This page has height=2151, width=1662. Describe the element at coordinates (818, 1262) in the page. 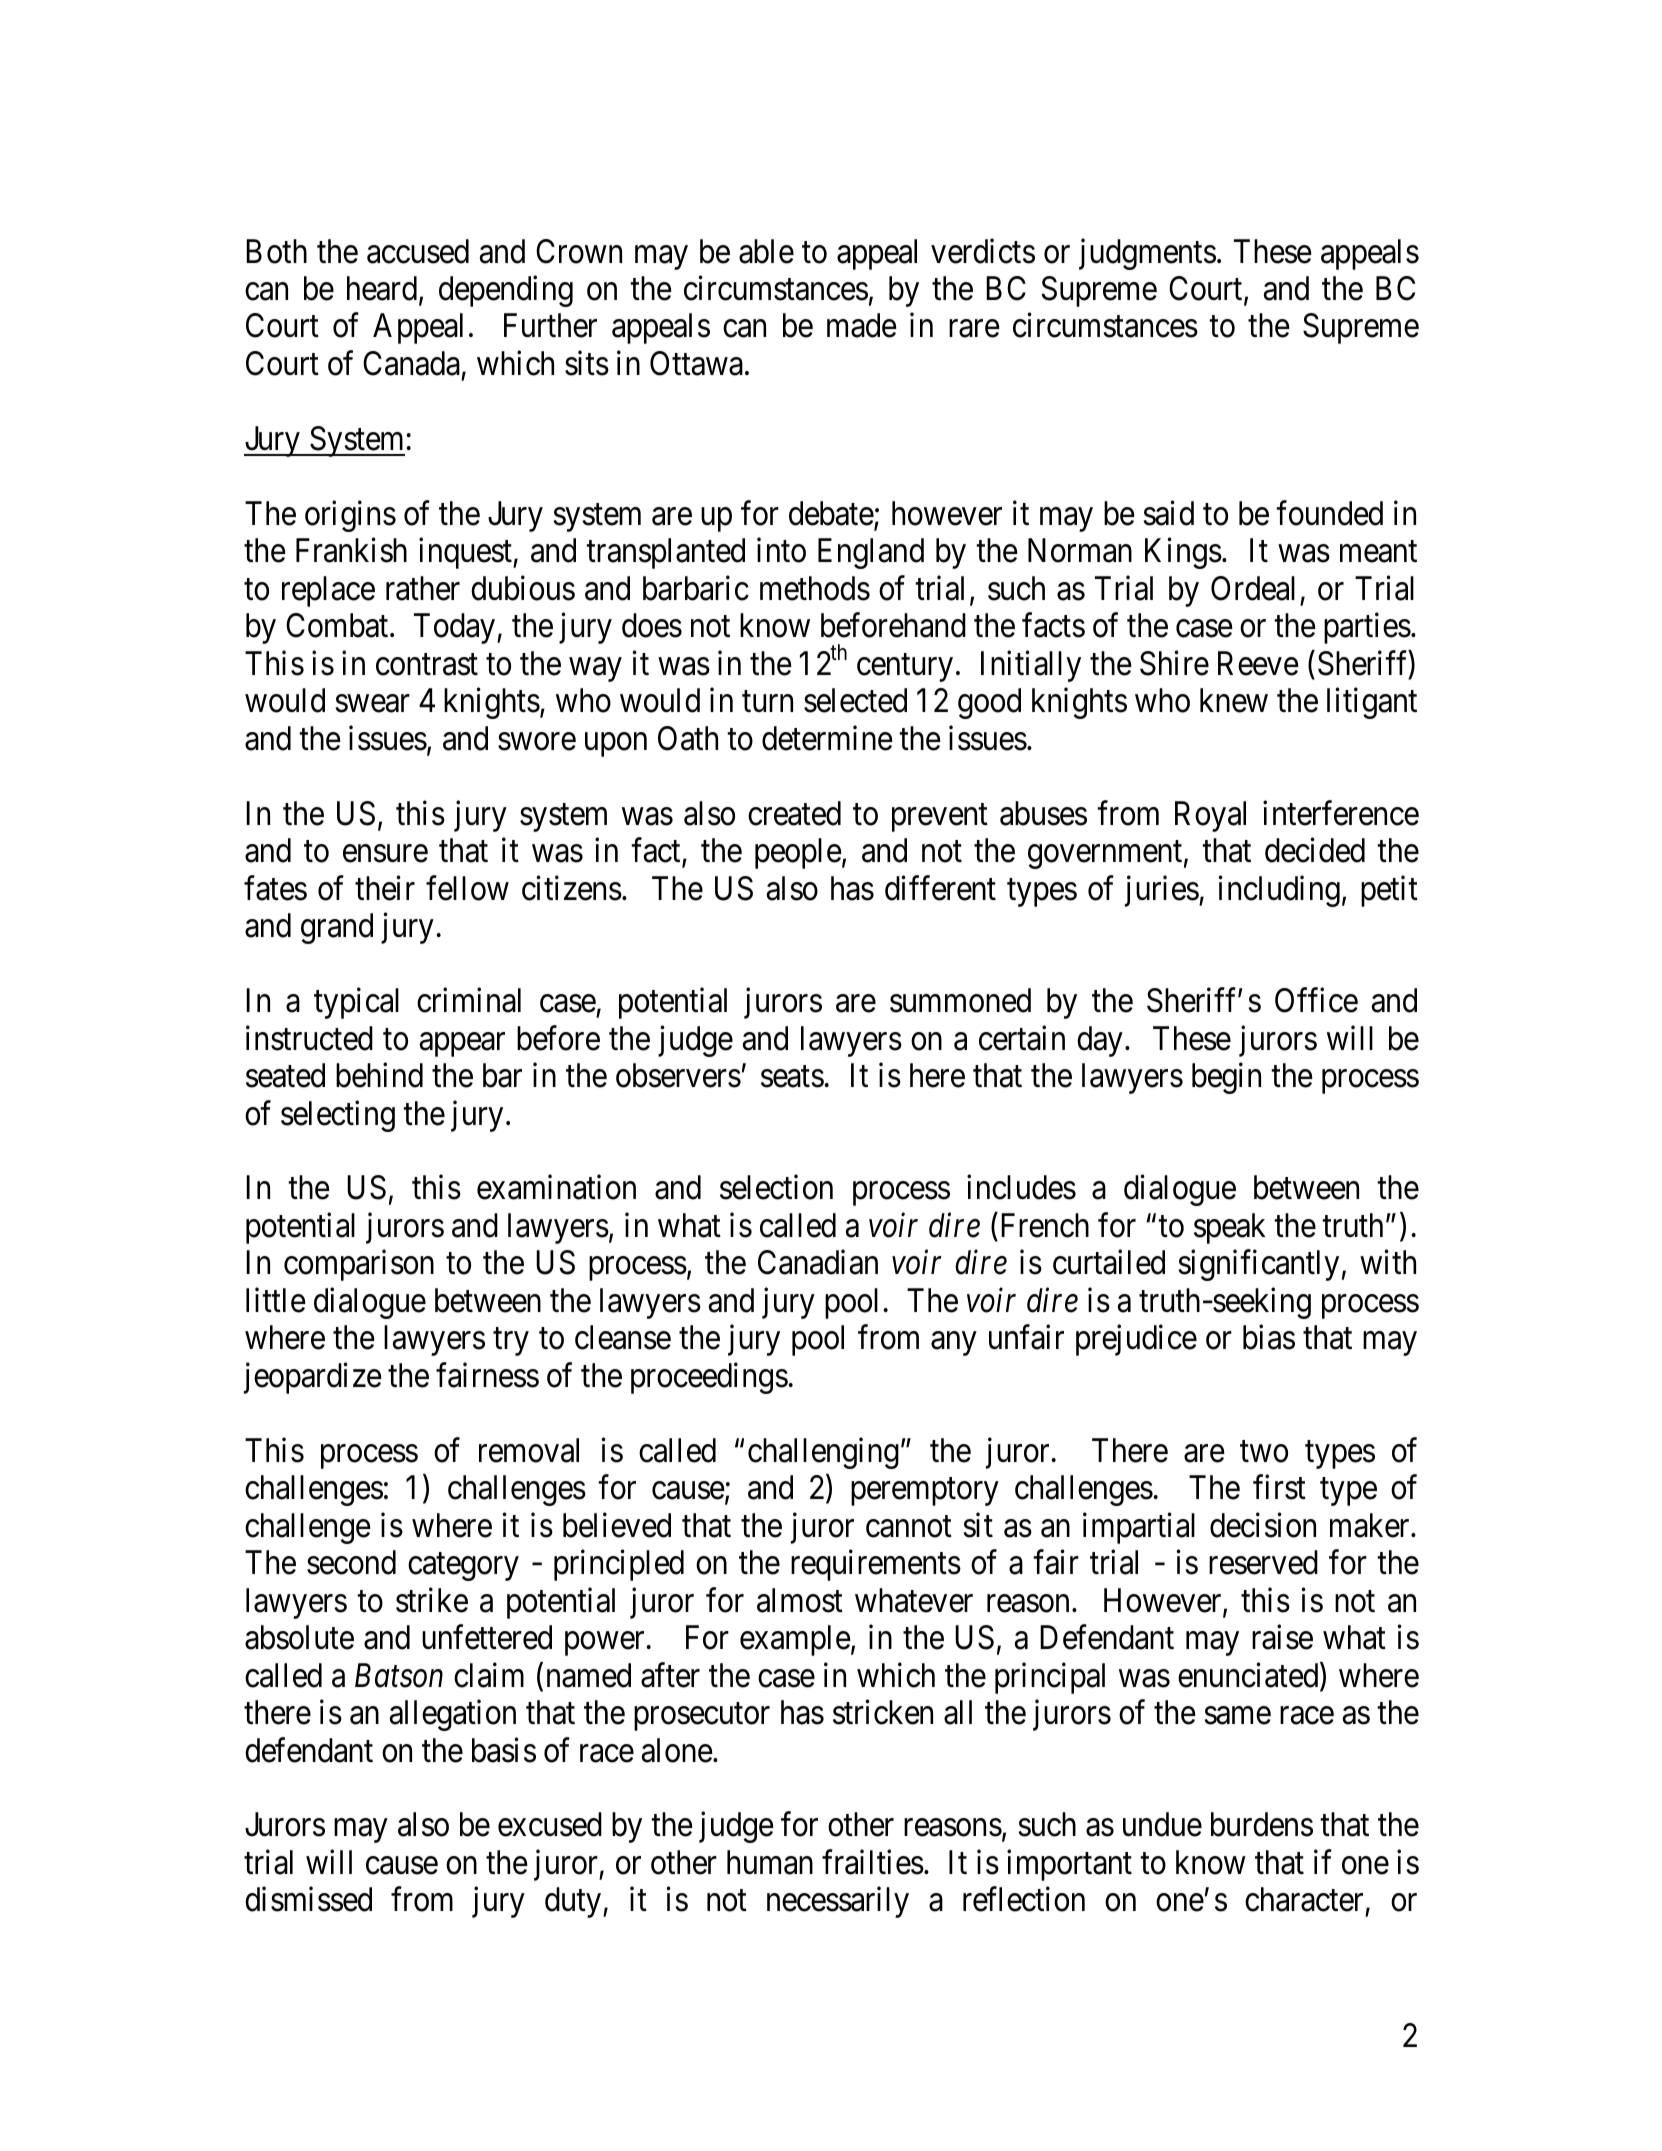

I see `Canadian` at that location.
